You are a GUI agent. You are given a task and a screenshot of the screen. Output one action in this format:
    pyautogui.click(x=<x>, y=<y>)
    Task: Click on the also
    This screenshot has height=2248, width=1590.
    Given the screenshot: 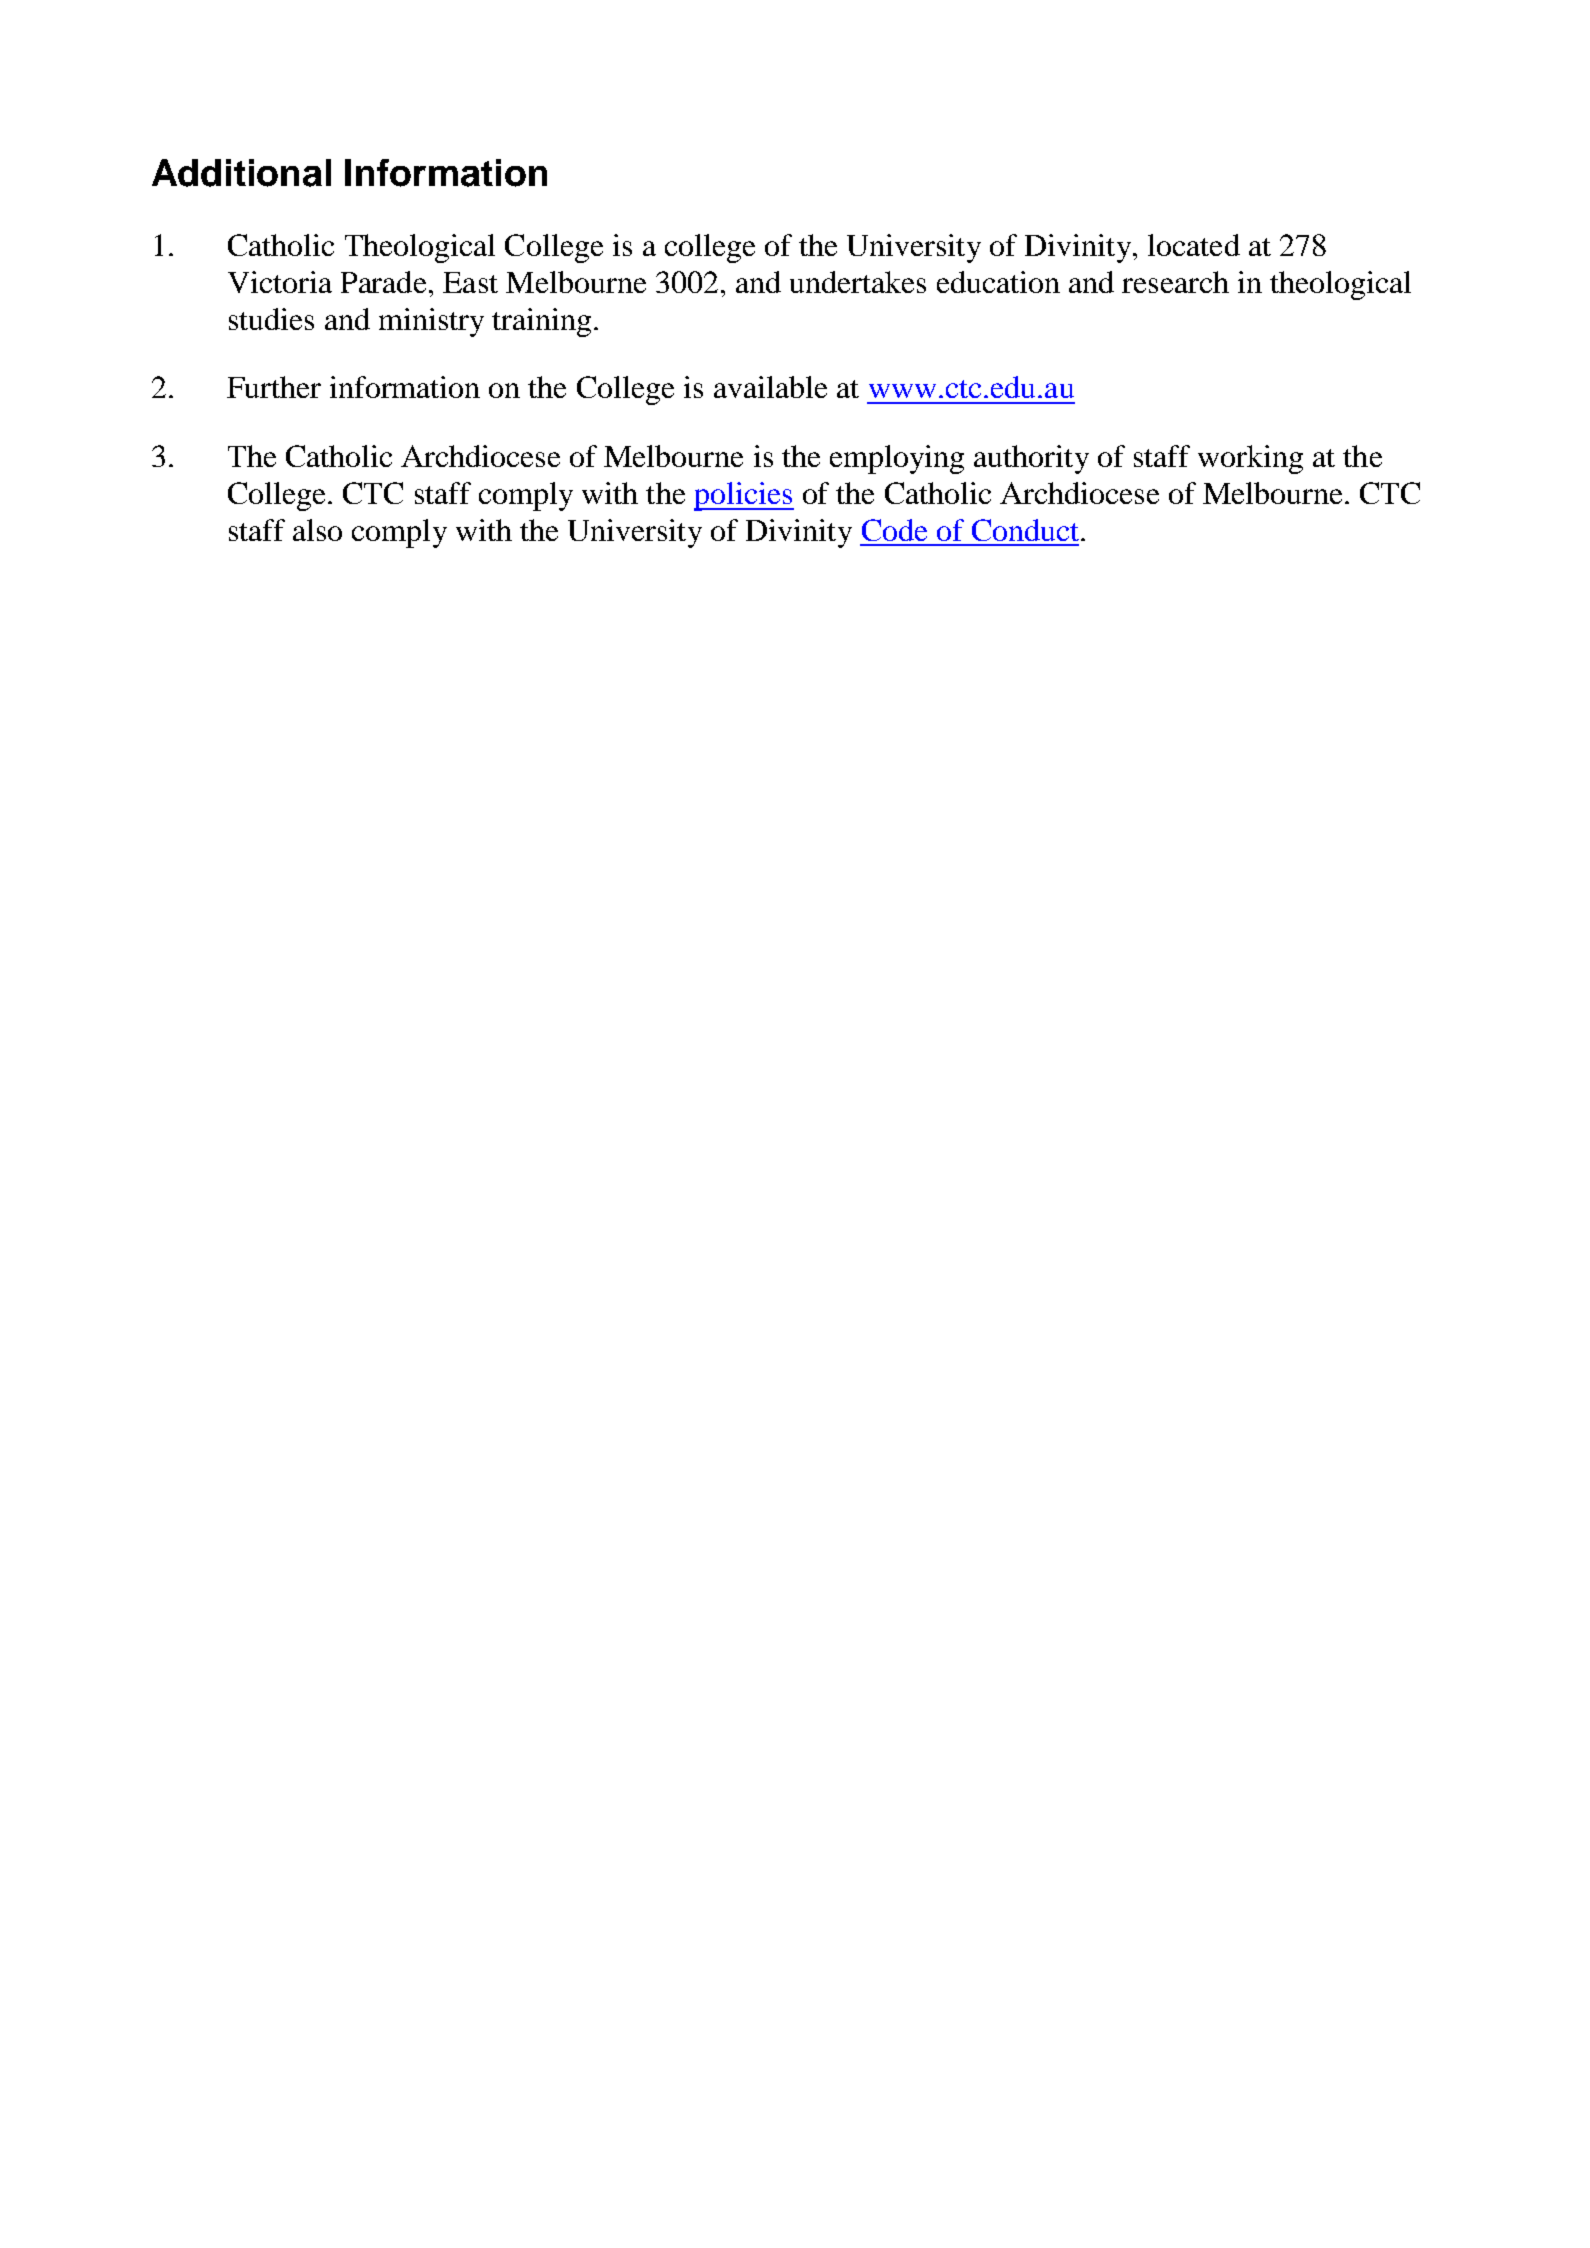 What is the action you would take?
    pyautogui.click(x=317, y=530)
